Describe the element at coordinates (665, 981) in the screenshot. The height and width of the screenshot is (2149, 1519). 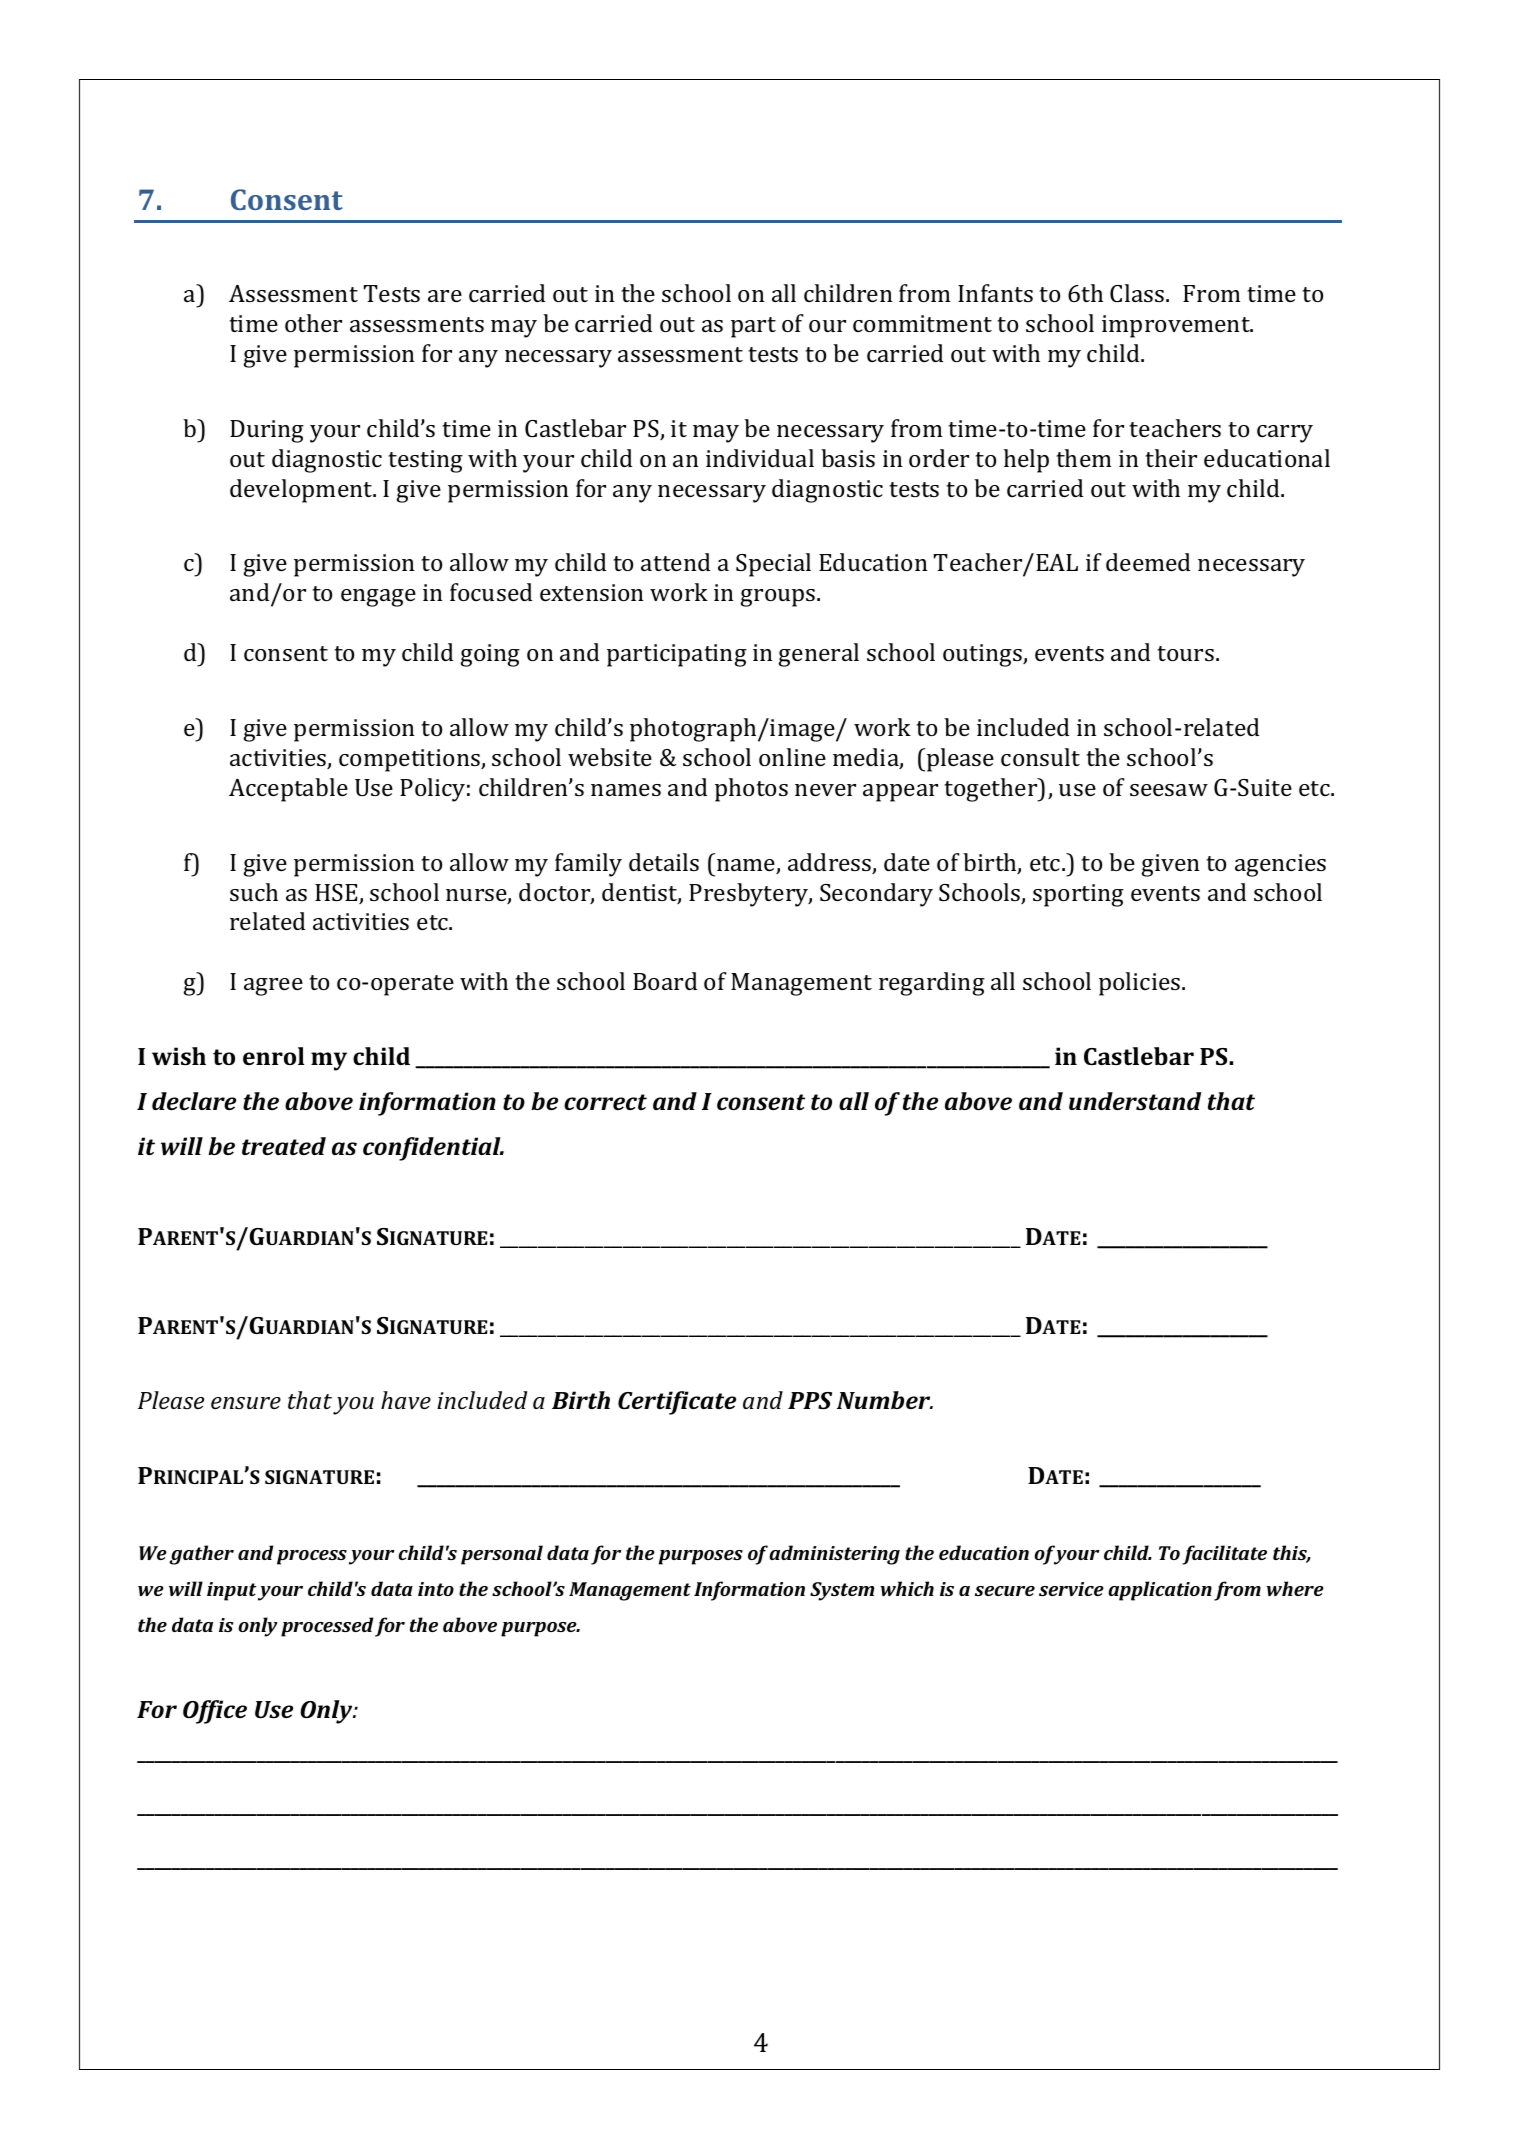
I see `Board` at that location.
